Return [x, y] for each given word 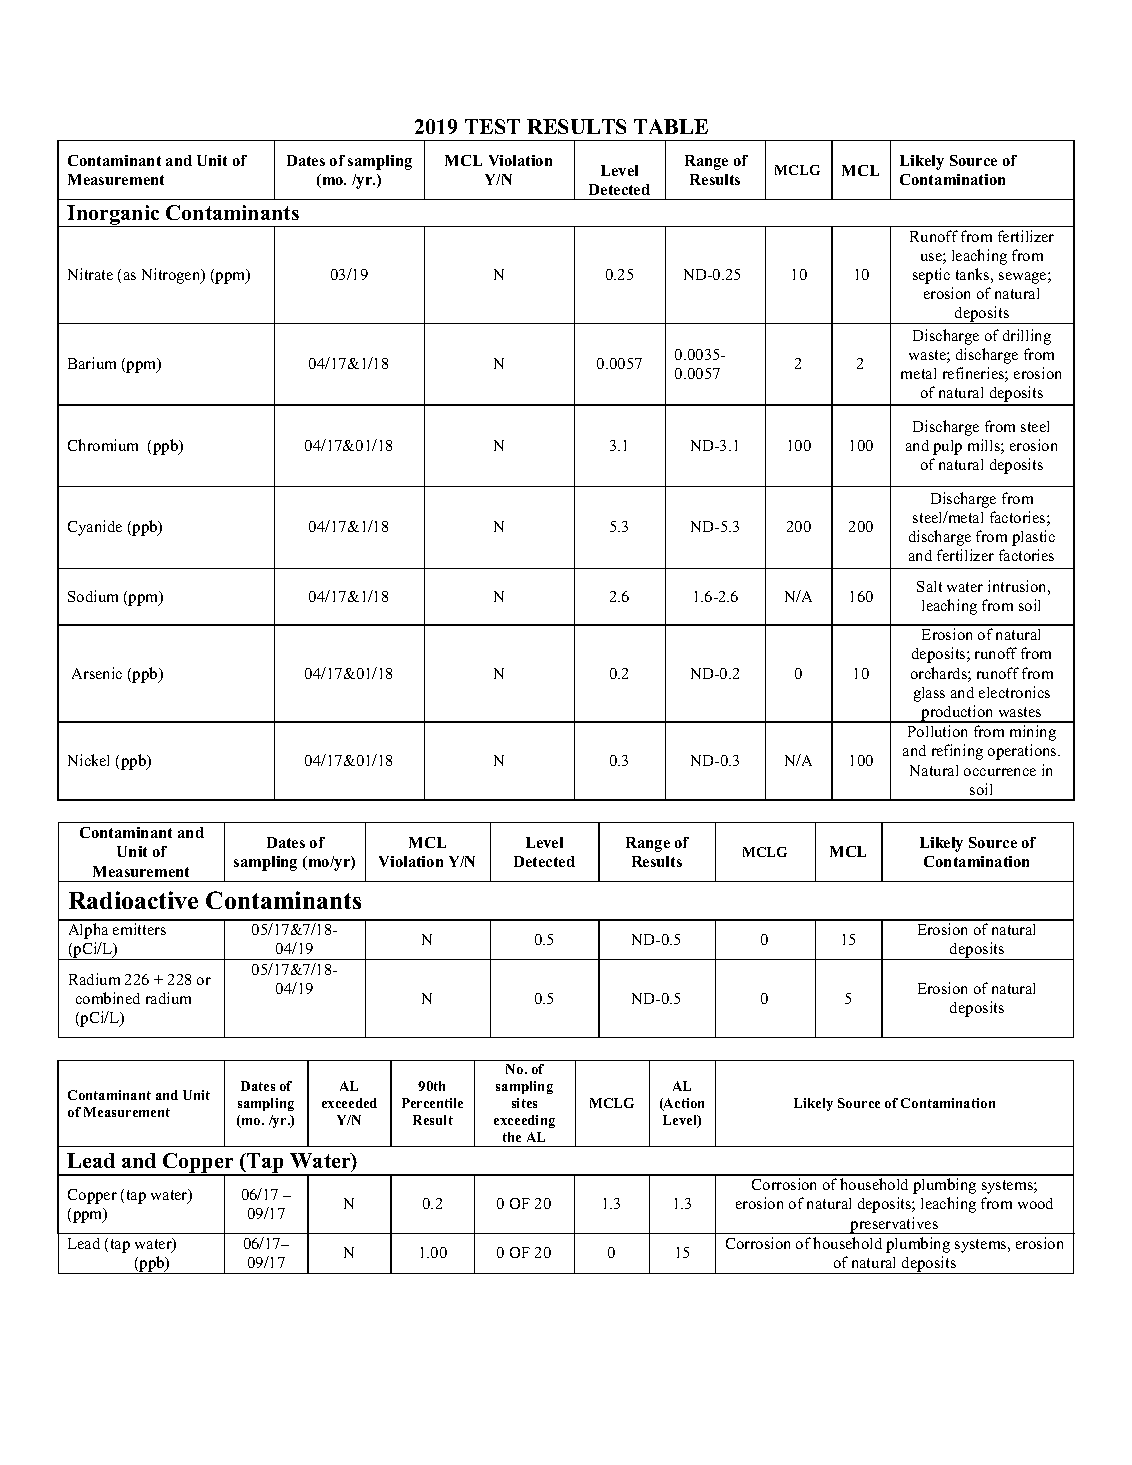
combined [108, 998]
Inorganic [113, 216]
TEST [492, 126]
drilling [1027, 337]
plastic [1033, 538]
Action [683, 1104]
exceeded [349, 1103]
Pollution [937, 731]
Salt [929, 586]
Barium [92, 363]
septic [931, 276]
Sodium [93, 596]
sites [524, 1103]
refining [957, 752]
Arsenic [97, 673]
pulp [947, 447]
